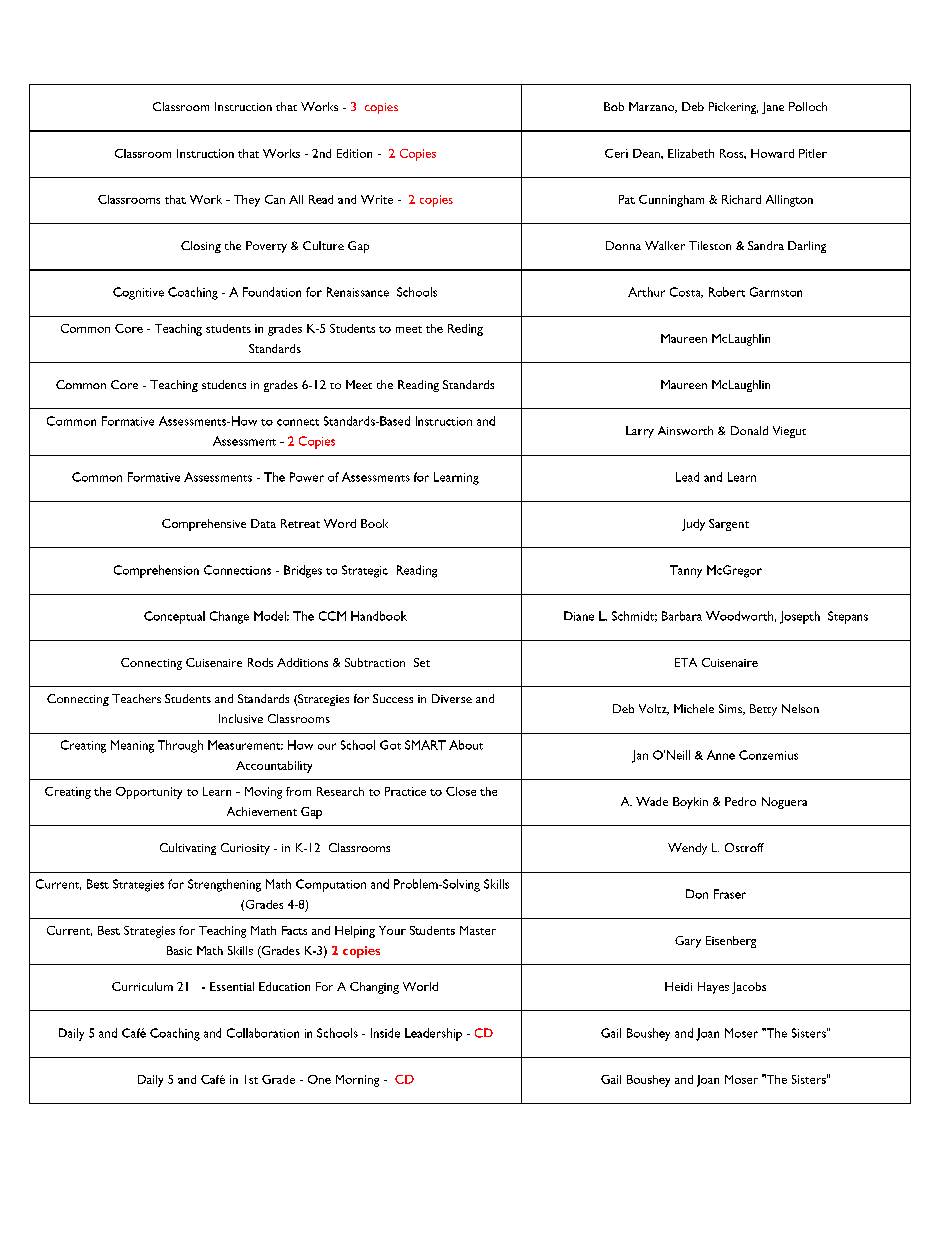  Describe the element at coordinates (307, 477) in the page. I see `Power` at that location.
